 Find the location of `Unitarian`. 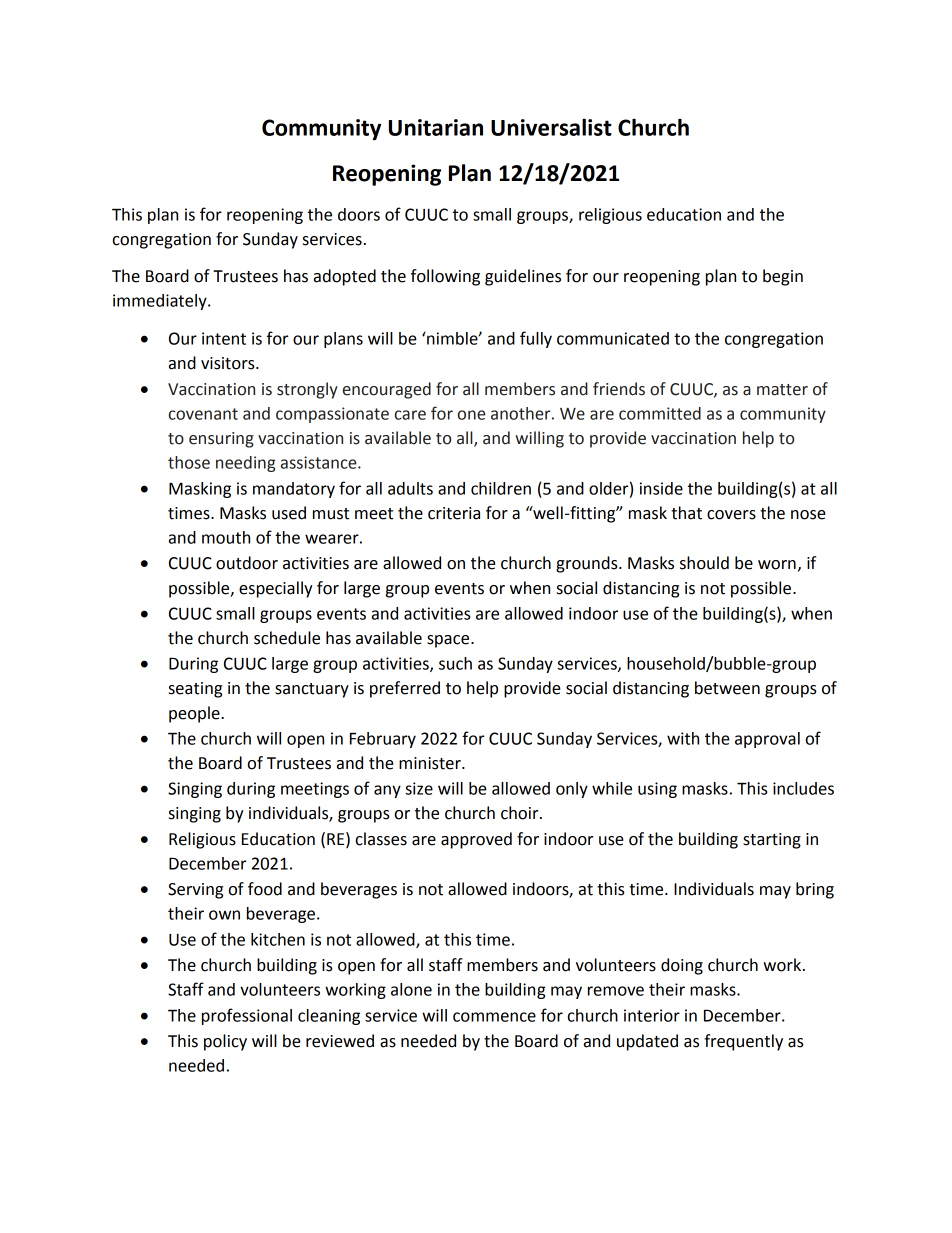

Unitarian is located at coordinates (436, 127).
